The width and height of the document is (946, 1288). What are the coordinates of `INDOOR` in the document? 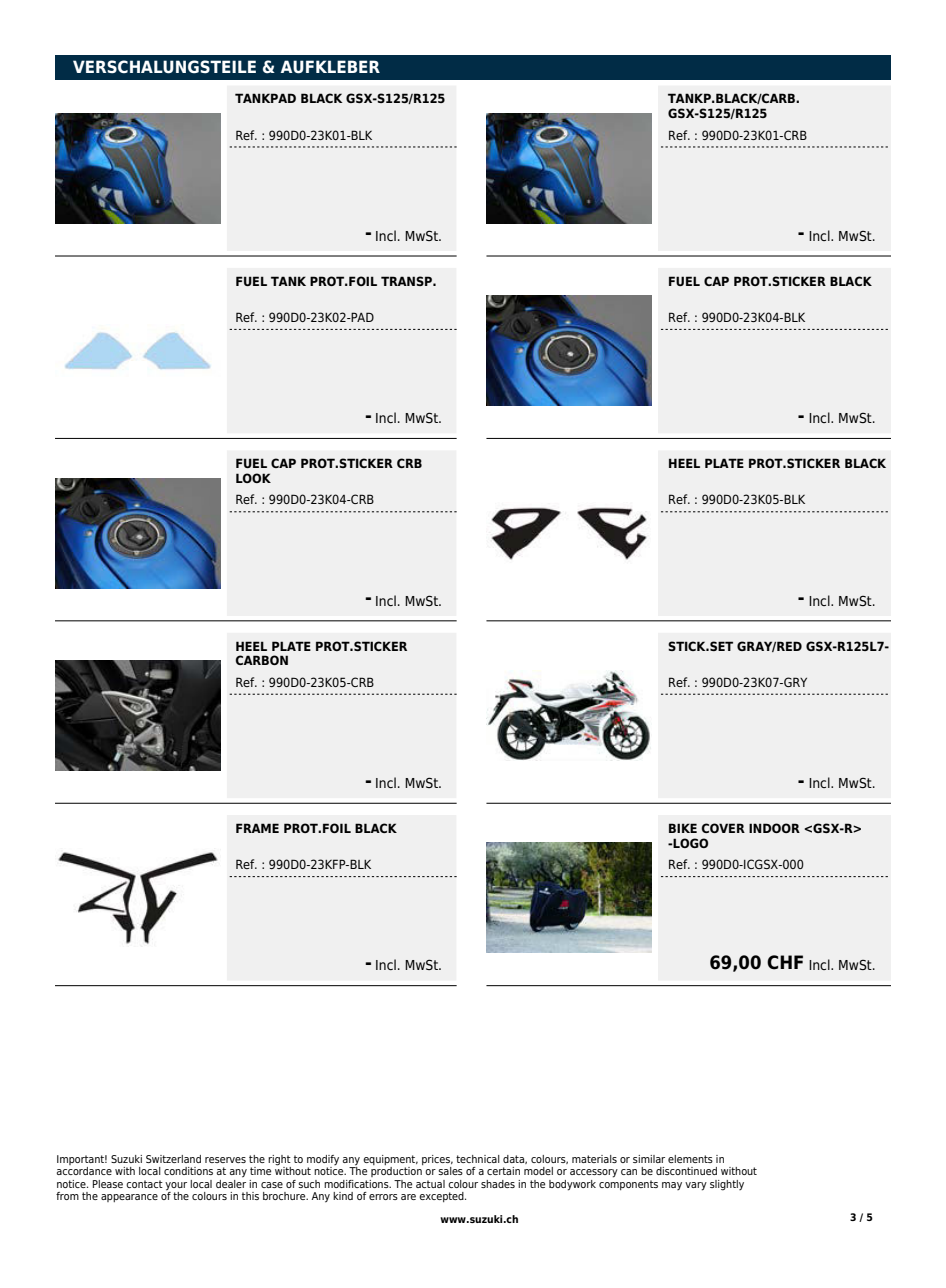 It's located at (774, 828).
